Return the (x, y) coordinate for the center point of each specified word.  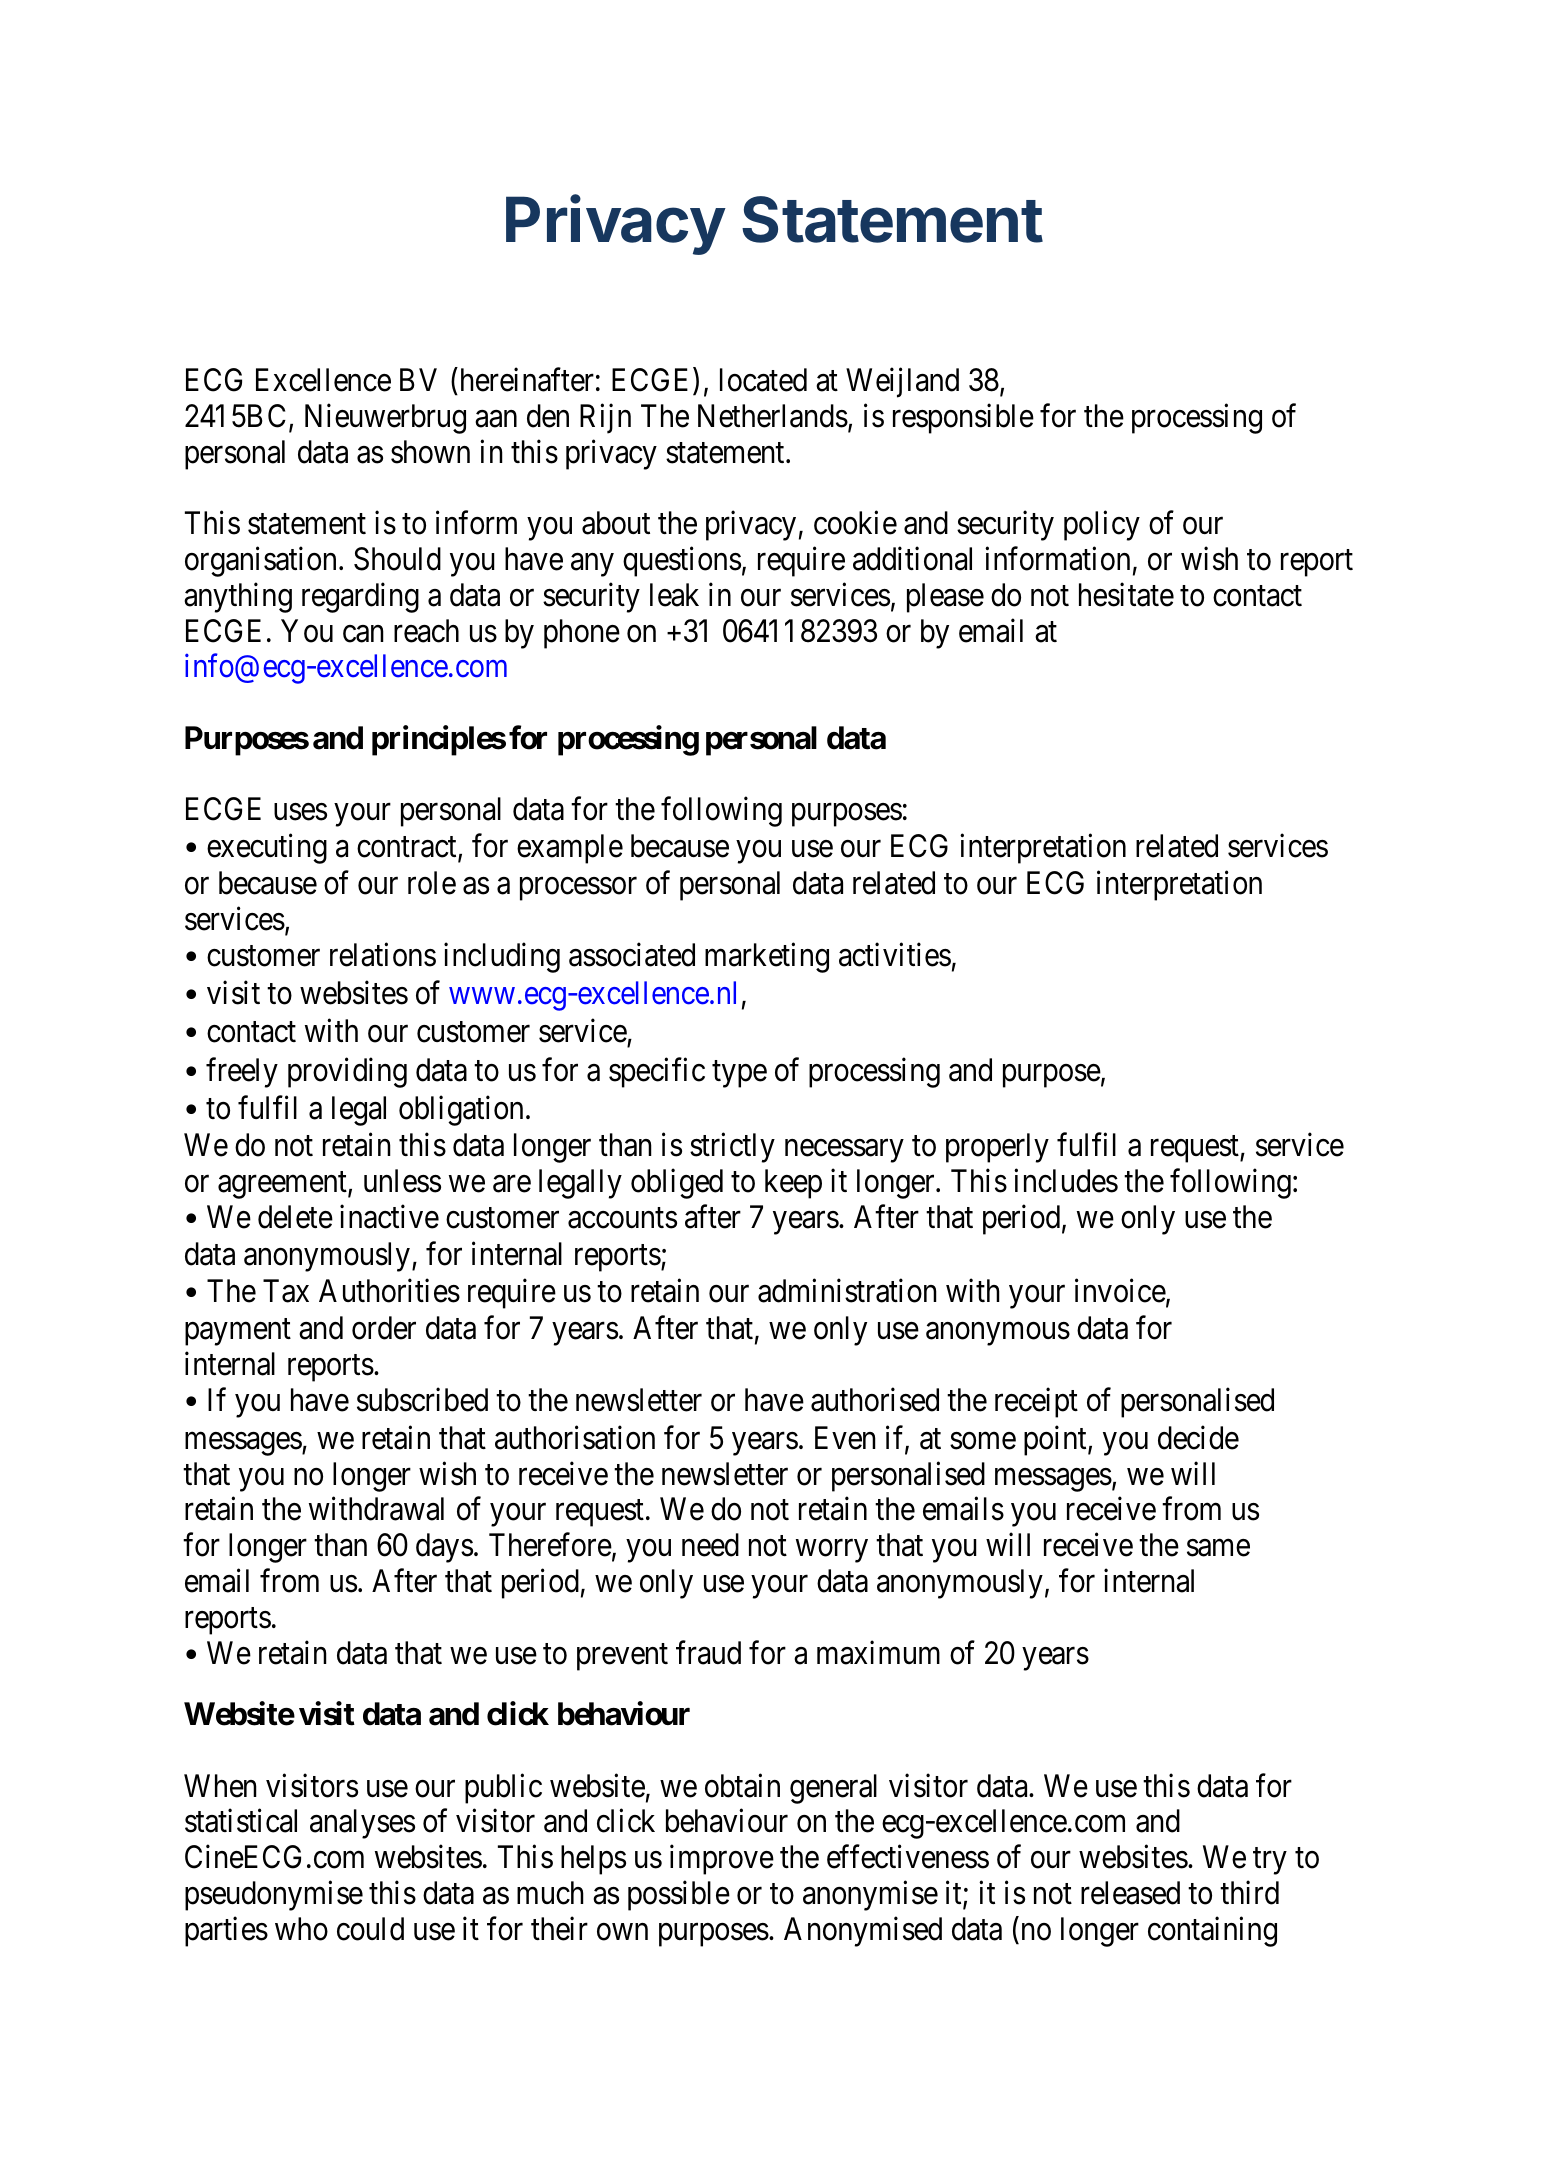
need (710, 1545)
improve (722, 1860)
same (1218, 1548)
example (570, 849)
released (1130, 1893)
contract (408, 848)
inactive (389, 1217)
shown (430, 452)
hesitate (1126, 594)
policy (1102, 526)
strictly (732, 1148)
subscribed (422, 1400)
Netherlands (773, 416)
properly (997, 1148)
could (370, 1929)
